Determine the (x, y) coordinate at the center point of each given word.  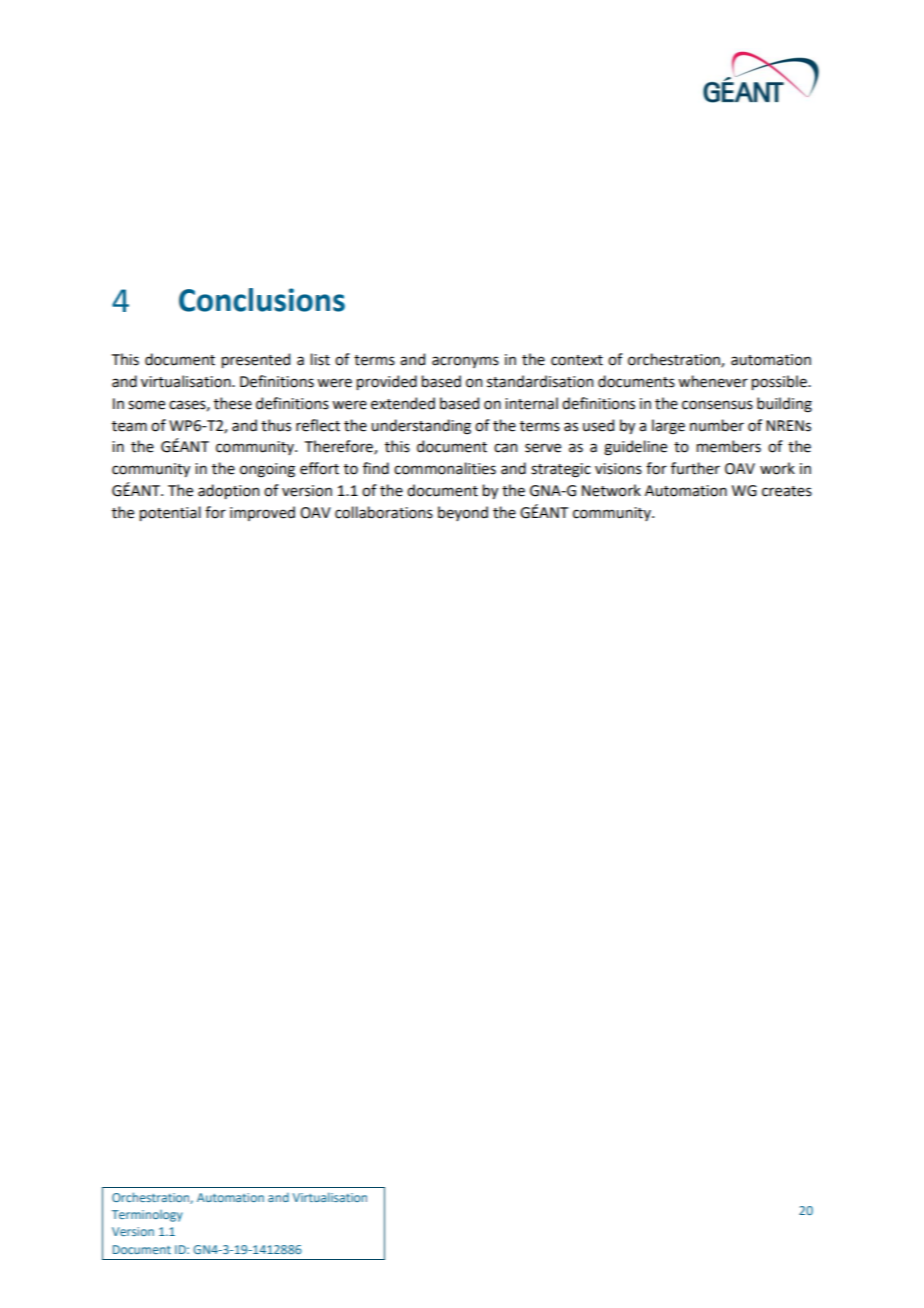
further (695, 468)
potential (170, 513)
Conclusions (262, 300)
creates (787, 491)
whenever (713, 381)
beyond (463, 513)
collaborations (384, 512)
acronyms (465, 362)
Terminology (147, 1216)
